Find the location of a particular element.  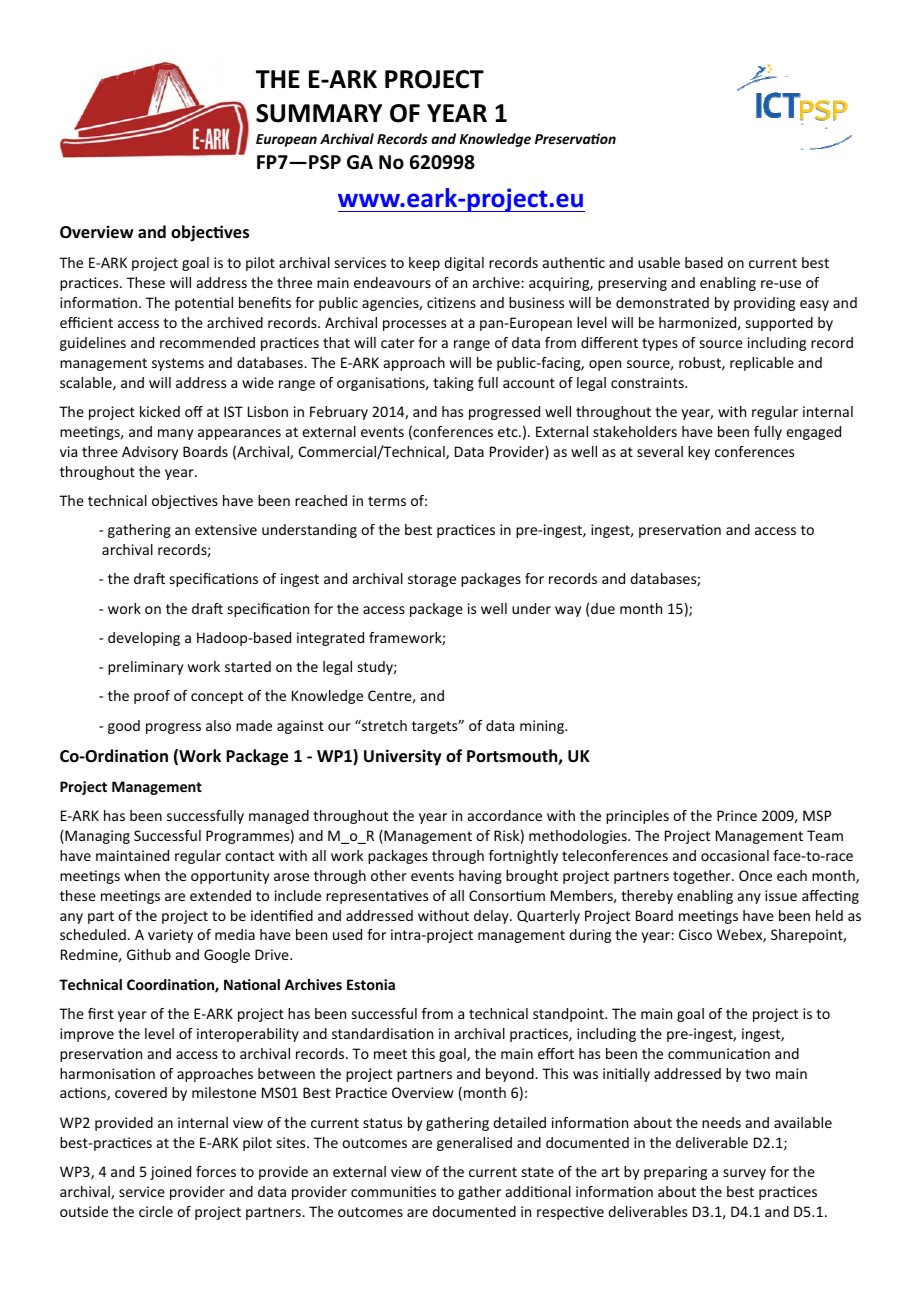

stretch is located at coordinates (383, 725).
